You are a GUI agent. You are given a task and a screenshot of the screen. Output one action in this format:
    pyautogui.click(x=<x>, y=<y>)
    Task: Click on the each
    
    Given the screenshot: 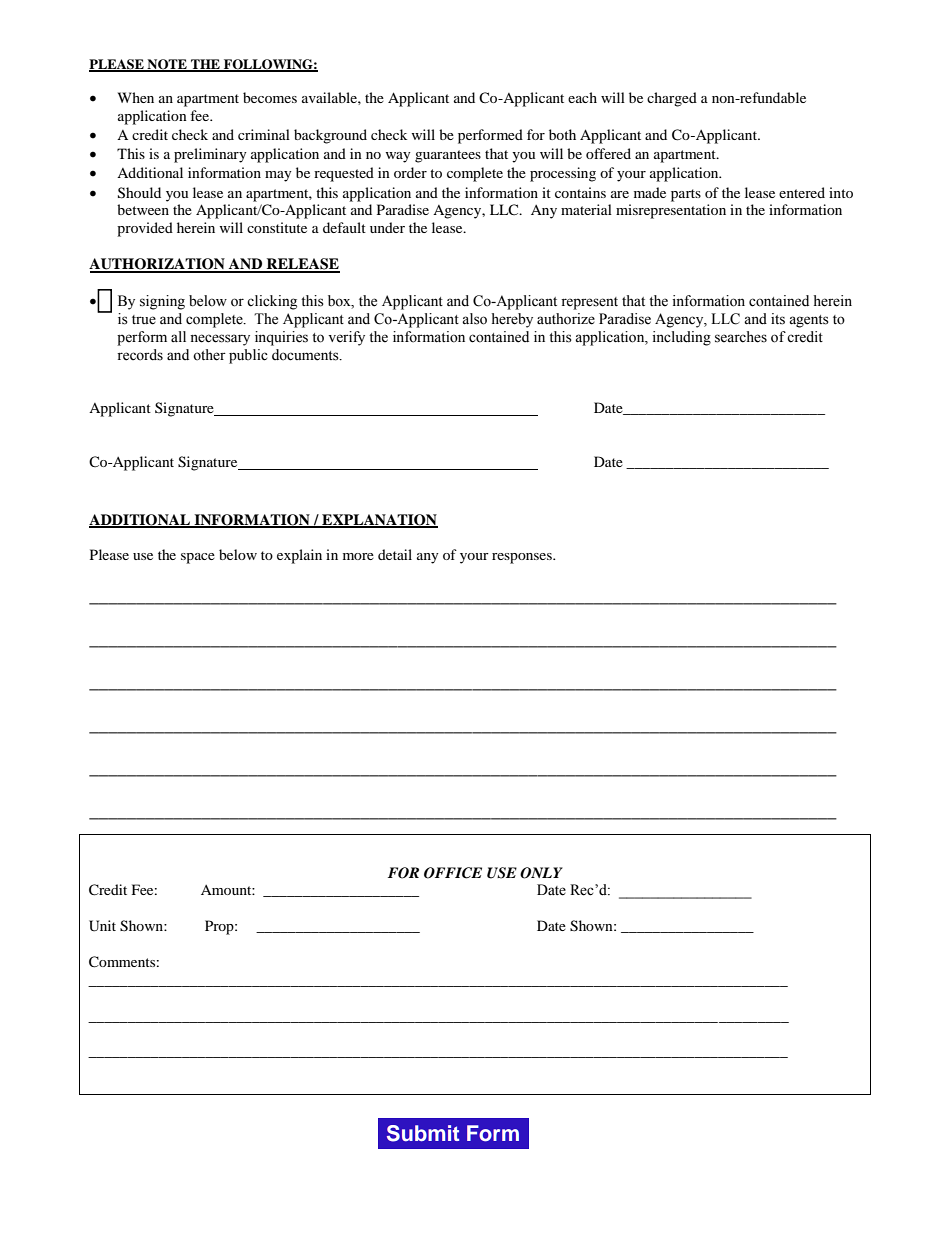 What is the action you would take?
    pyautogui.click(x=582, y=97)
